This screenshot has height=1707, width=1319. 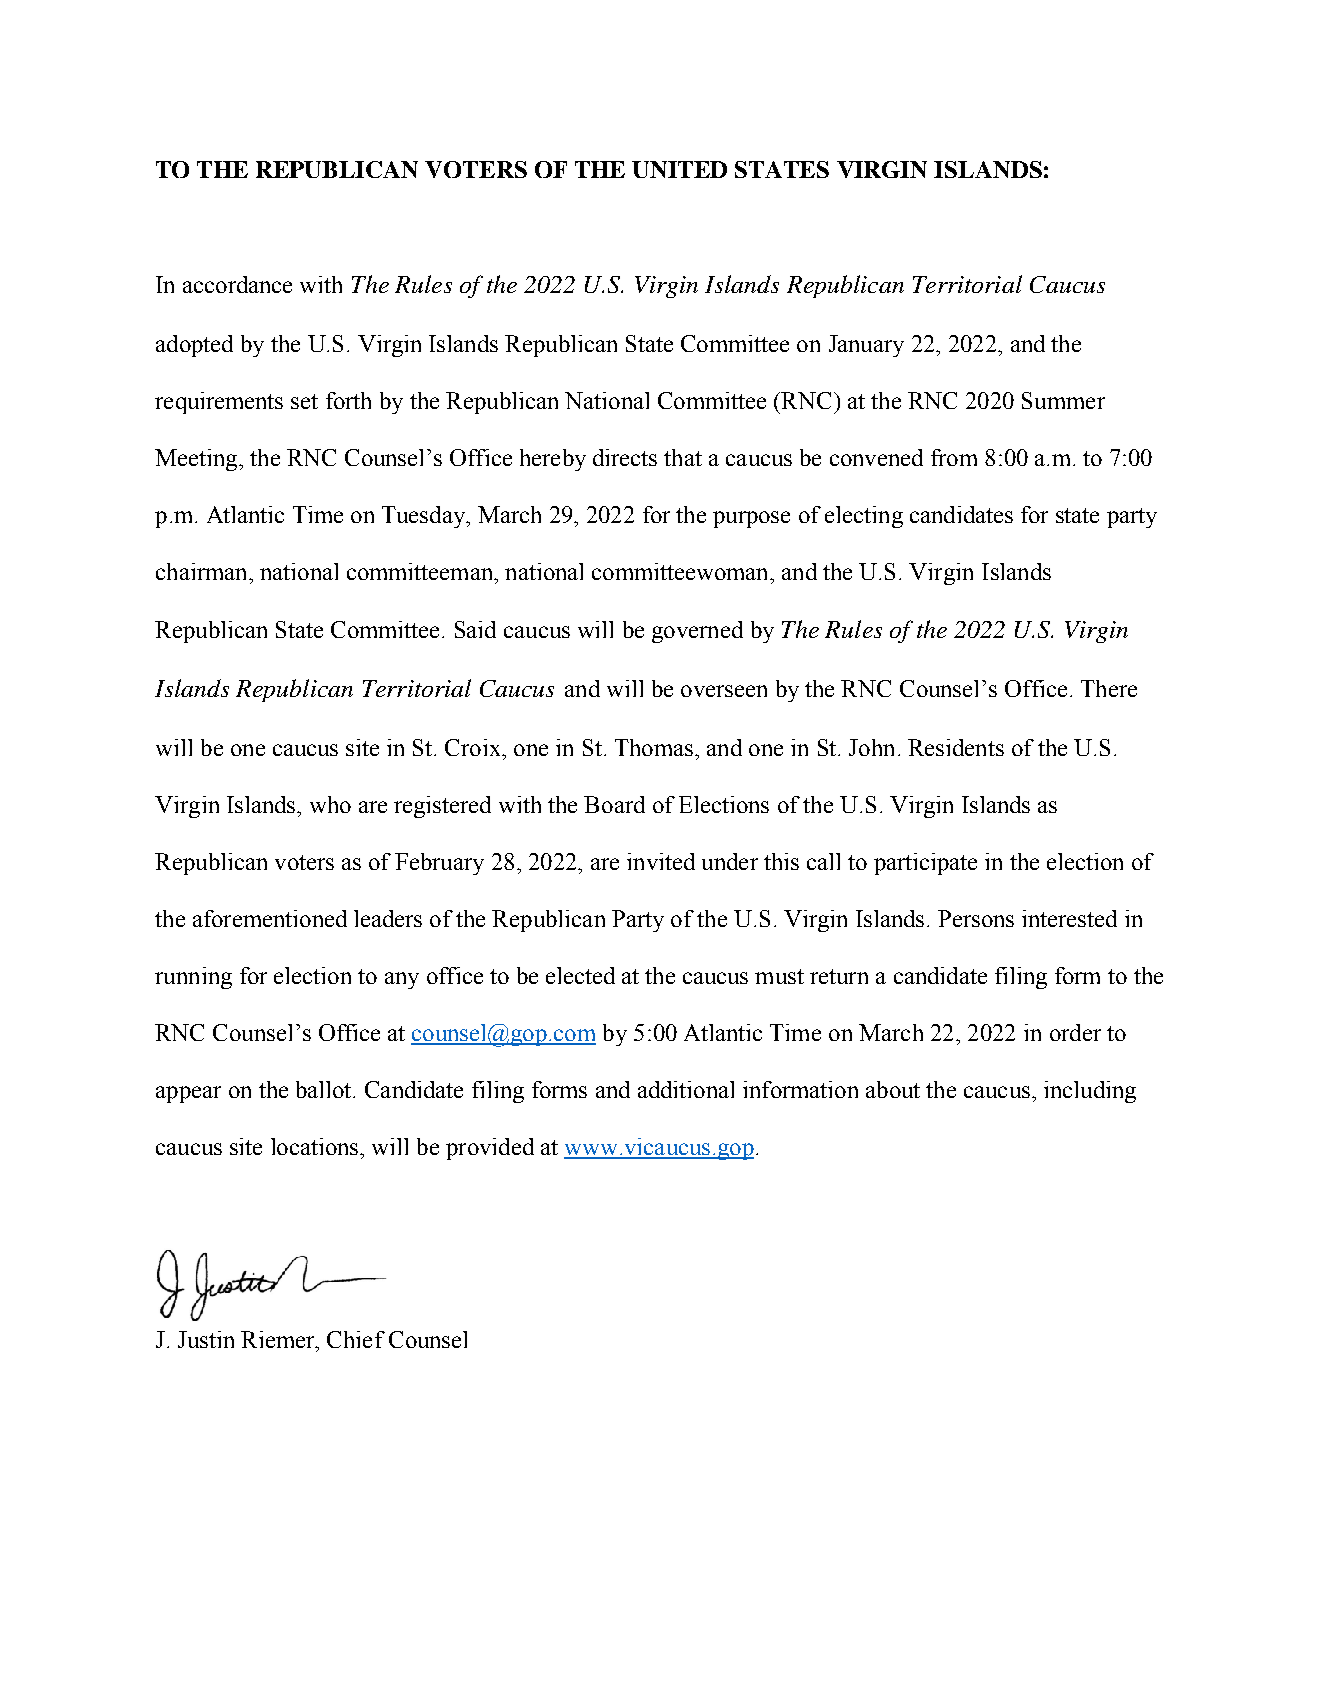 I want to click on Thomas, so click(x=654, y=747).
